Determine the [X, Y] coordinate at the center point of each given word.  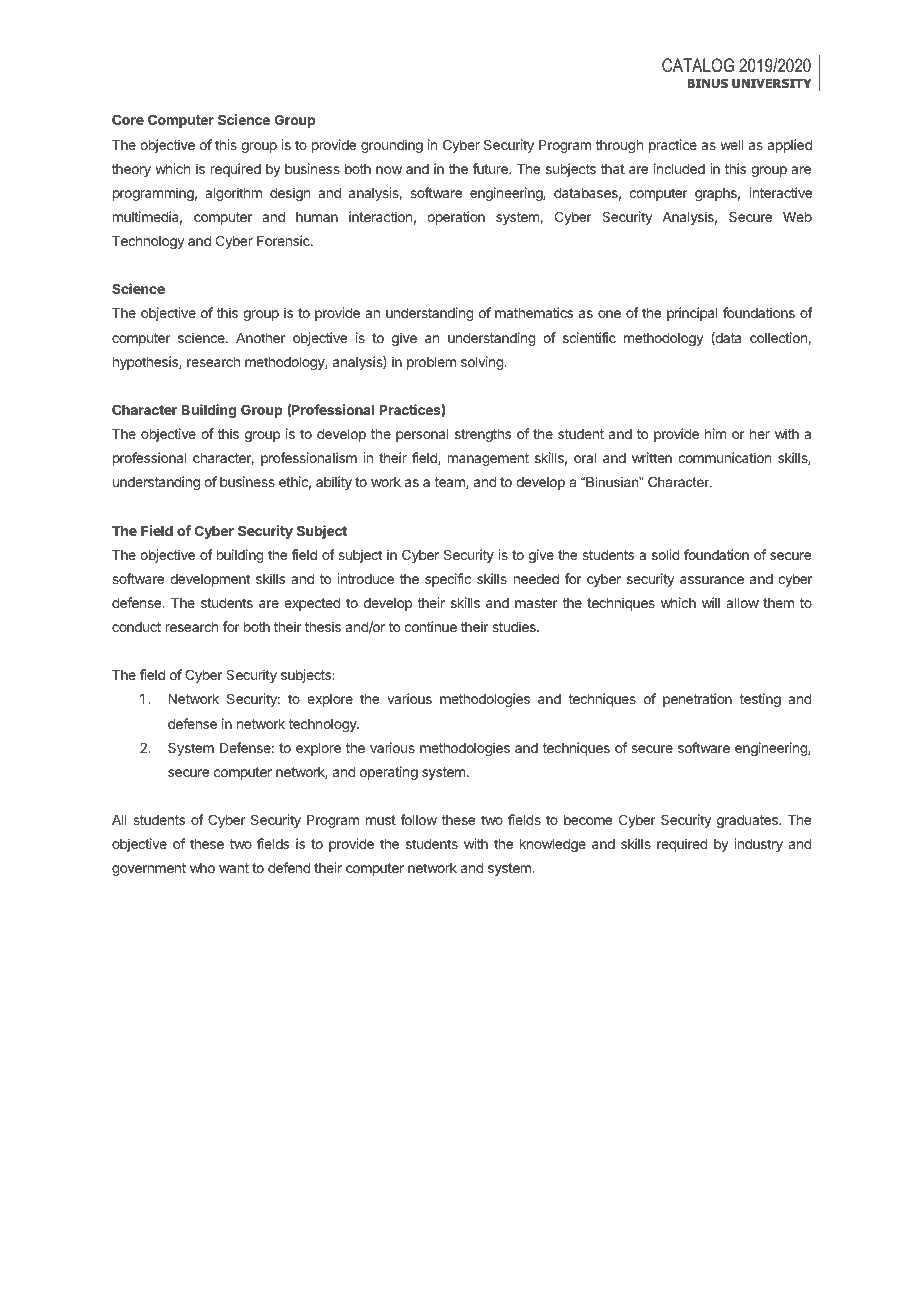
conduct [136, 627]
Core [128, 119]
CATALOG [698, 65]
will [711, 602]
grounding [392, 146]
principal [692, 314]
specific [448, 580]
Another [260, 338]
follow [418, 819]
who [202, 868]
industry [758, 845]
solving [483, 363]
